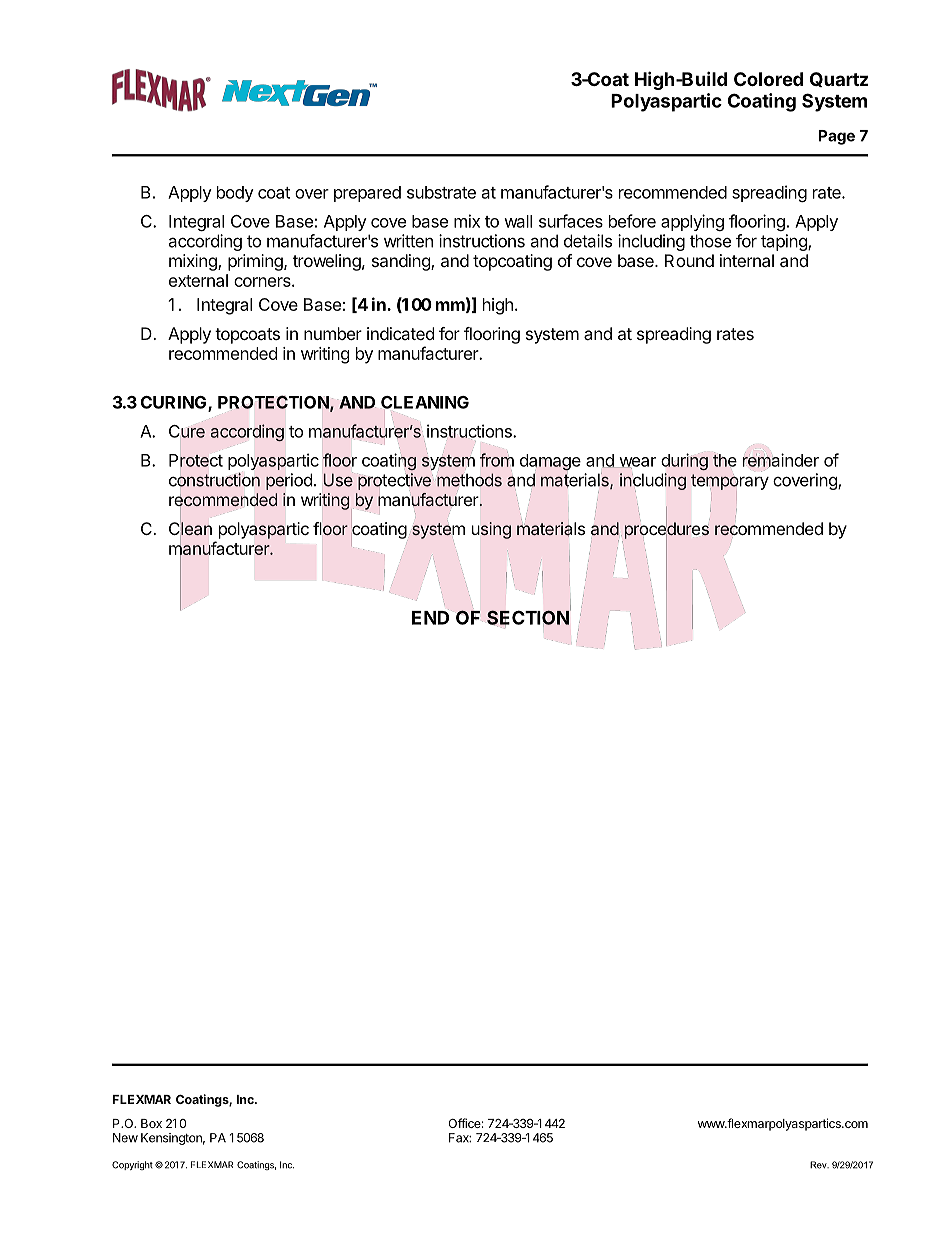 The image size is (952, 1233). Describe the element at coordinates (125, 1138) in the page. I see `New` at that location.
